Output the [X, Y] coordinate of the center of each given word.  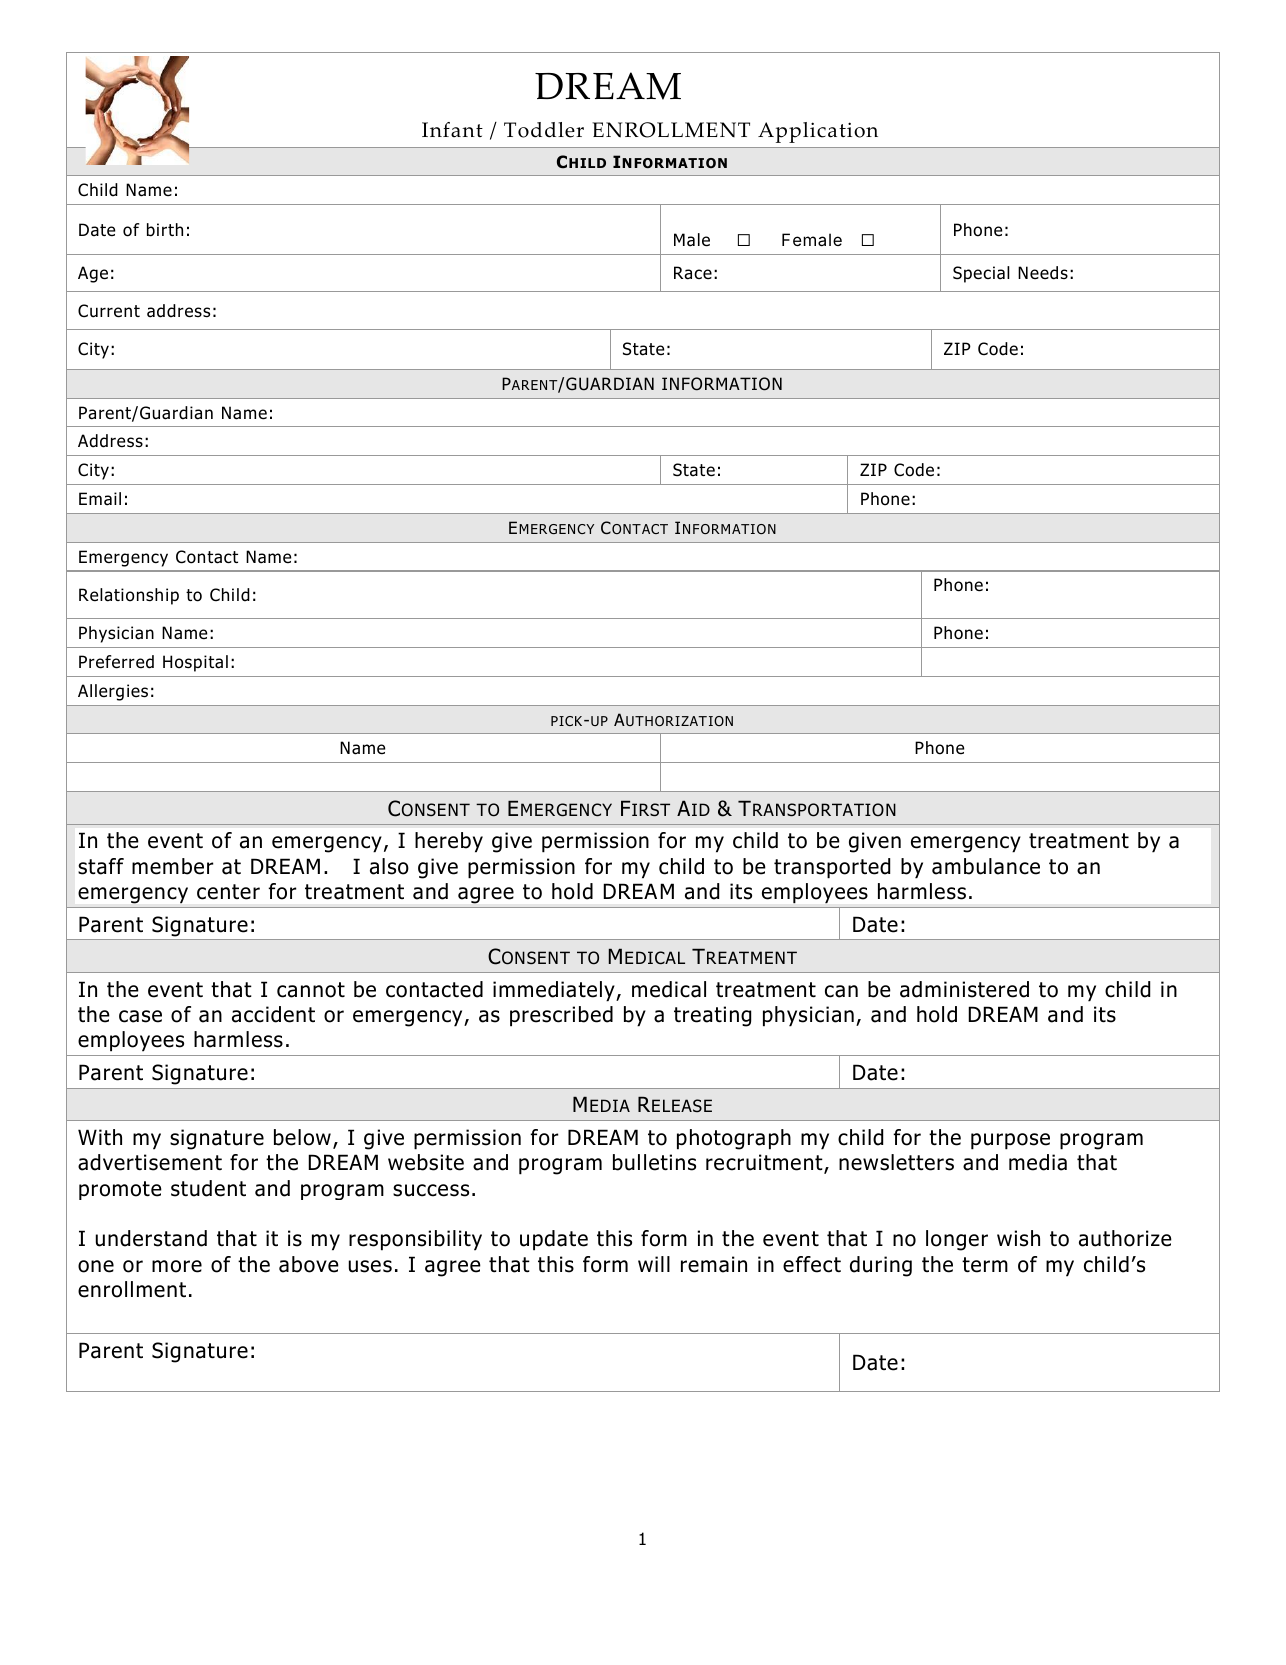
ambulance [986, 866]
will [654, 1264]
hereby [449, 842]
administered [964, 989]
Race [693, 273]
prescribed [561, 1016]
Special [981, 274]
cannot [311, 990]
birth [165, 230]
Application [818, 132]
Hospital [195, 663]
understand [151, 1238]
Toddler [544, 130]
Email [100, 499]
